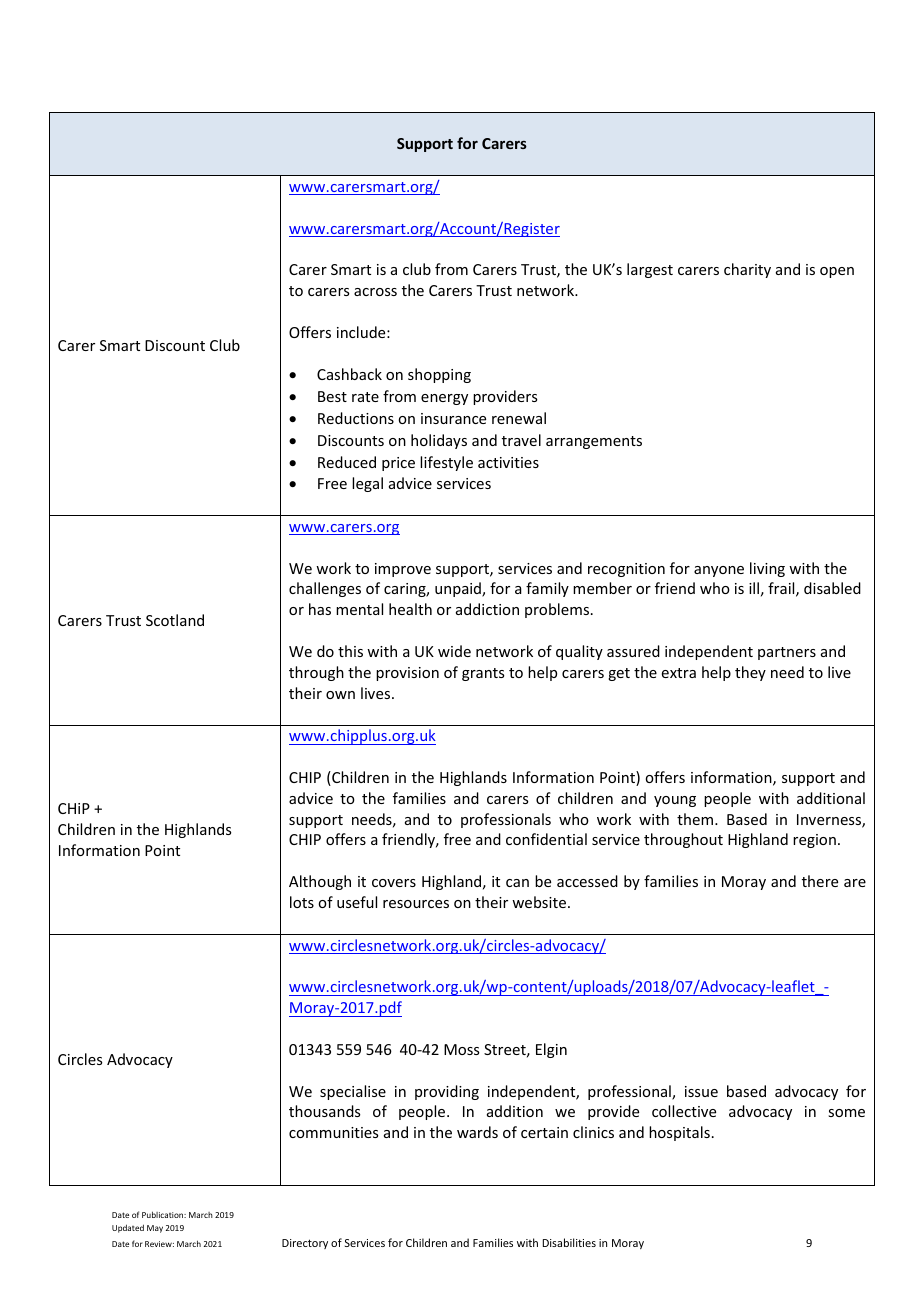 Image resolution: width=924 pixels, height=1308 pixels. I want to click on grants, so click(483, 674).
